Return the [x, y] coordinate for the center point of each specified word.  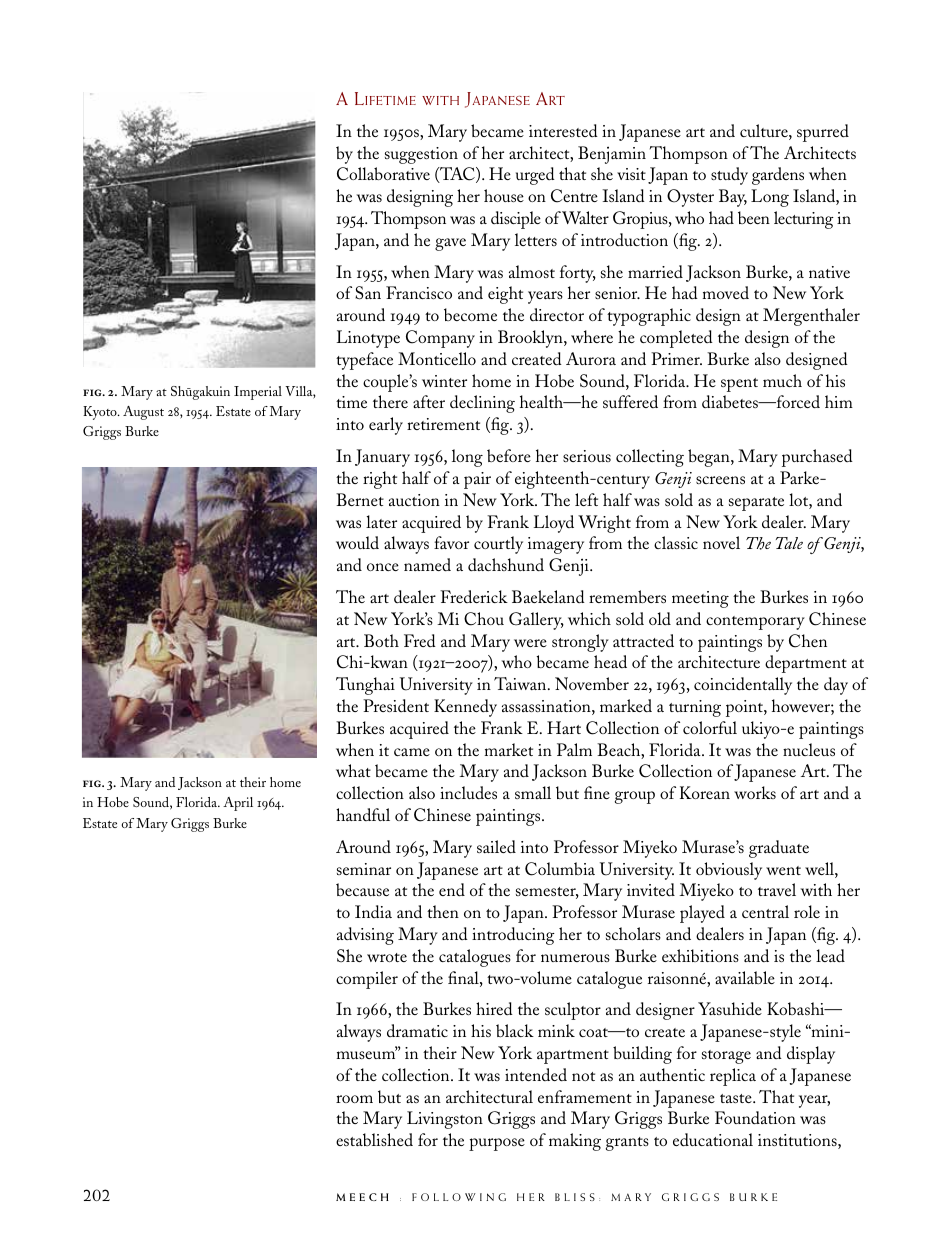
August [143, 413]
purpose [497, 1144]
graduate [779, 849]
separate [756, 504]
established [374, 1139]
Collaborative [383, 174]
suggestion [421, 155]
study [729, 176]
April [238, 804]
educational [713, 1139]
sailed [496, 846]
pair [477, 480]
